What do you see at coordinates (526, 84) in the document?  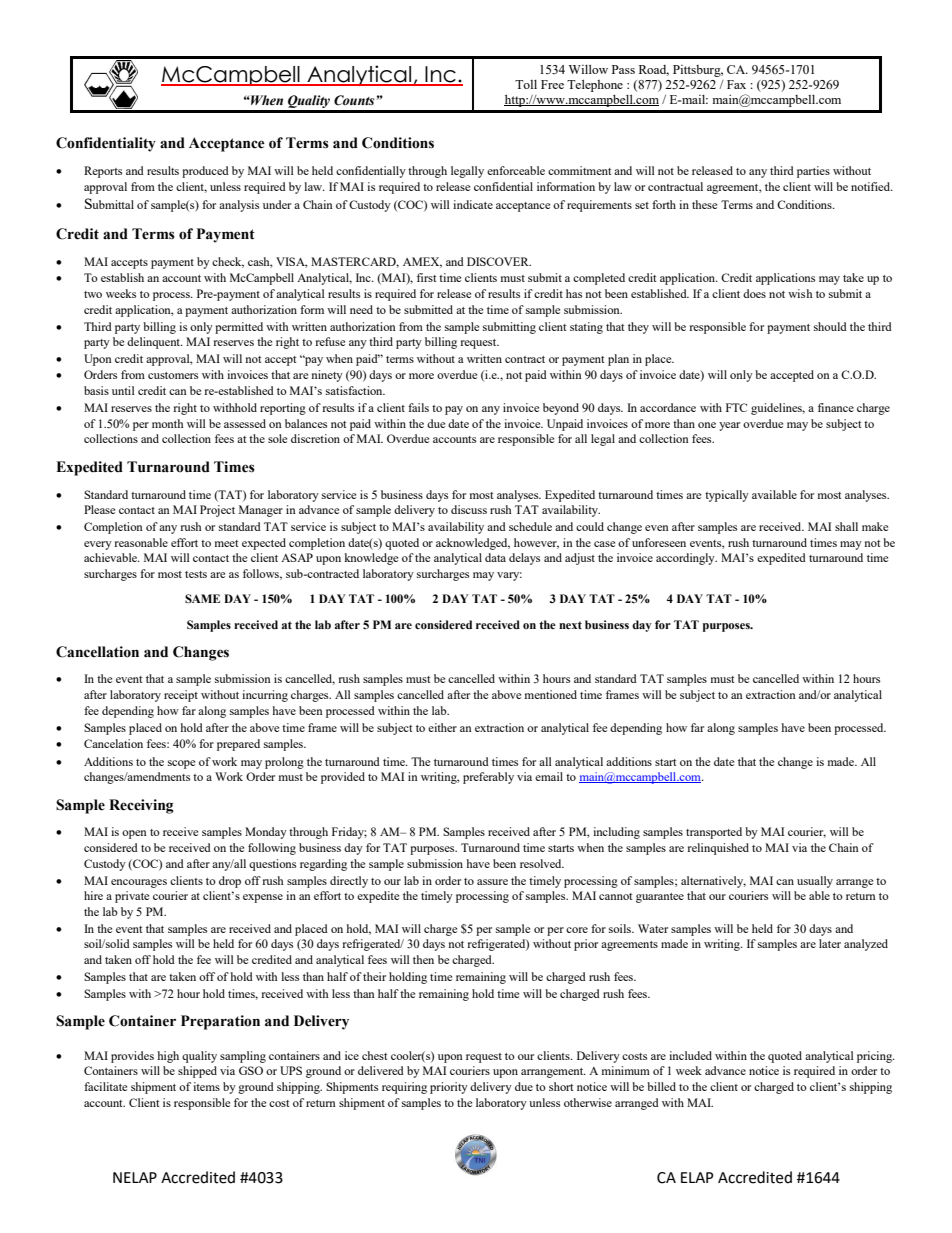 I see `Toll` at bounding box center [526, 84].
